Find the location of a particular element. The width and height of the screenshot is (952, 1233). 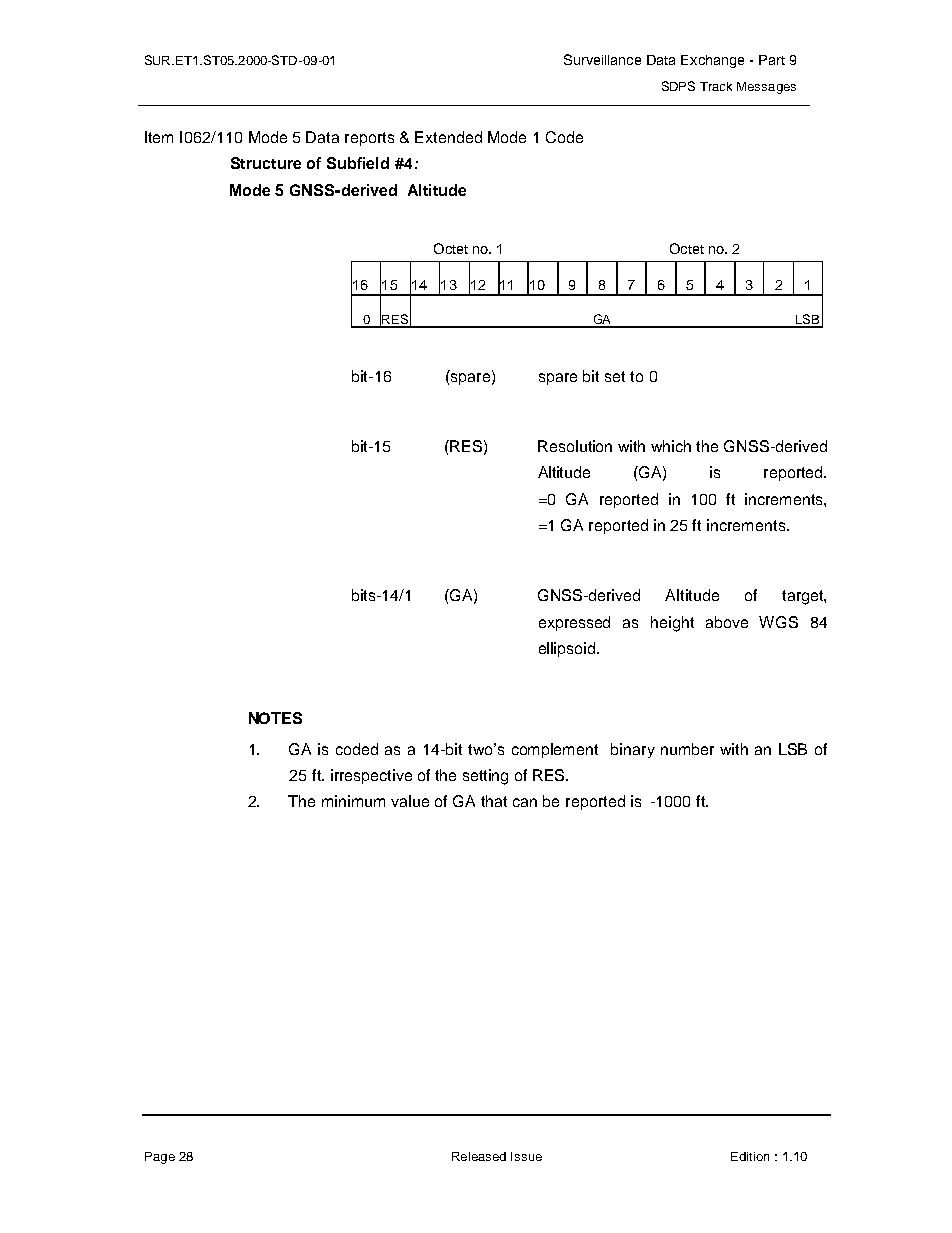

Page is located at coordinates (160, 1158).
